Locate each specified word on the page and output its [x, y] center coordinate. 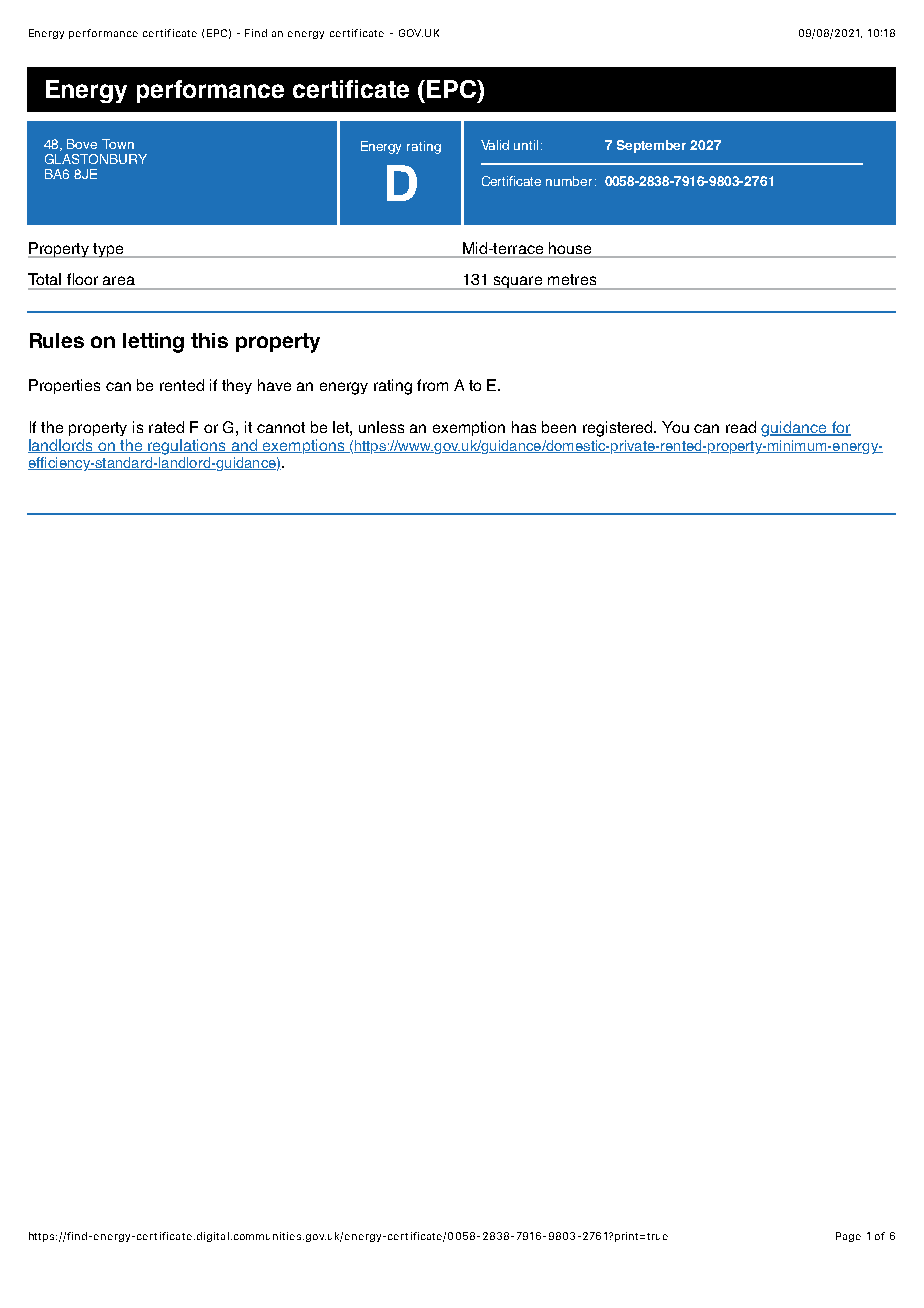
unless [381, 427]
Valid [495, 145]
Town [118, 144]
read [741, 427]
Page [848, 1237]
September [651, 146]
